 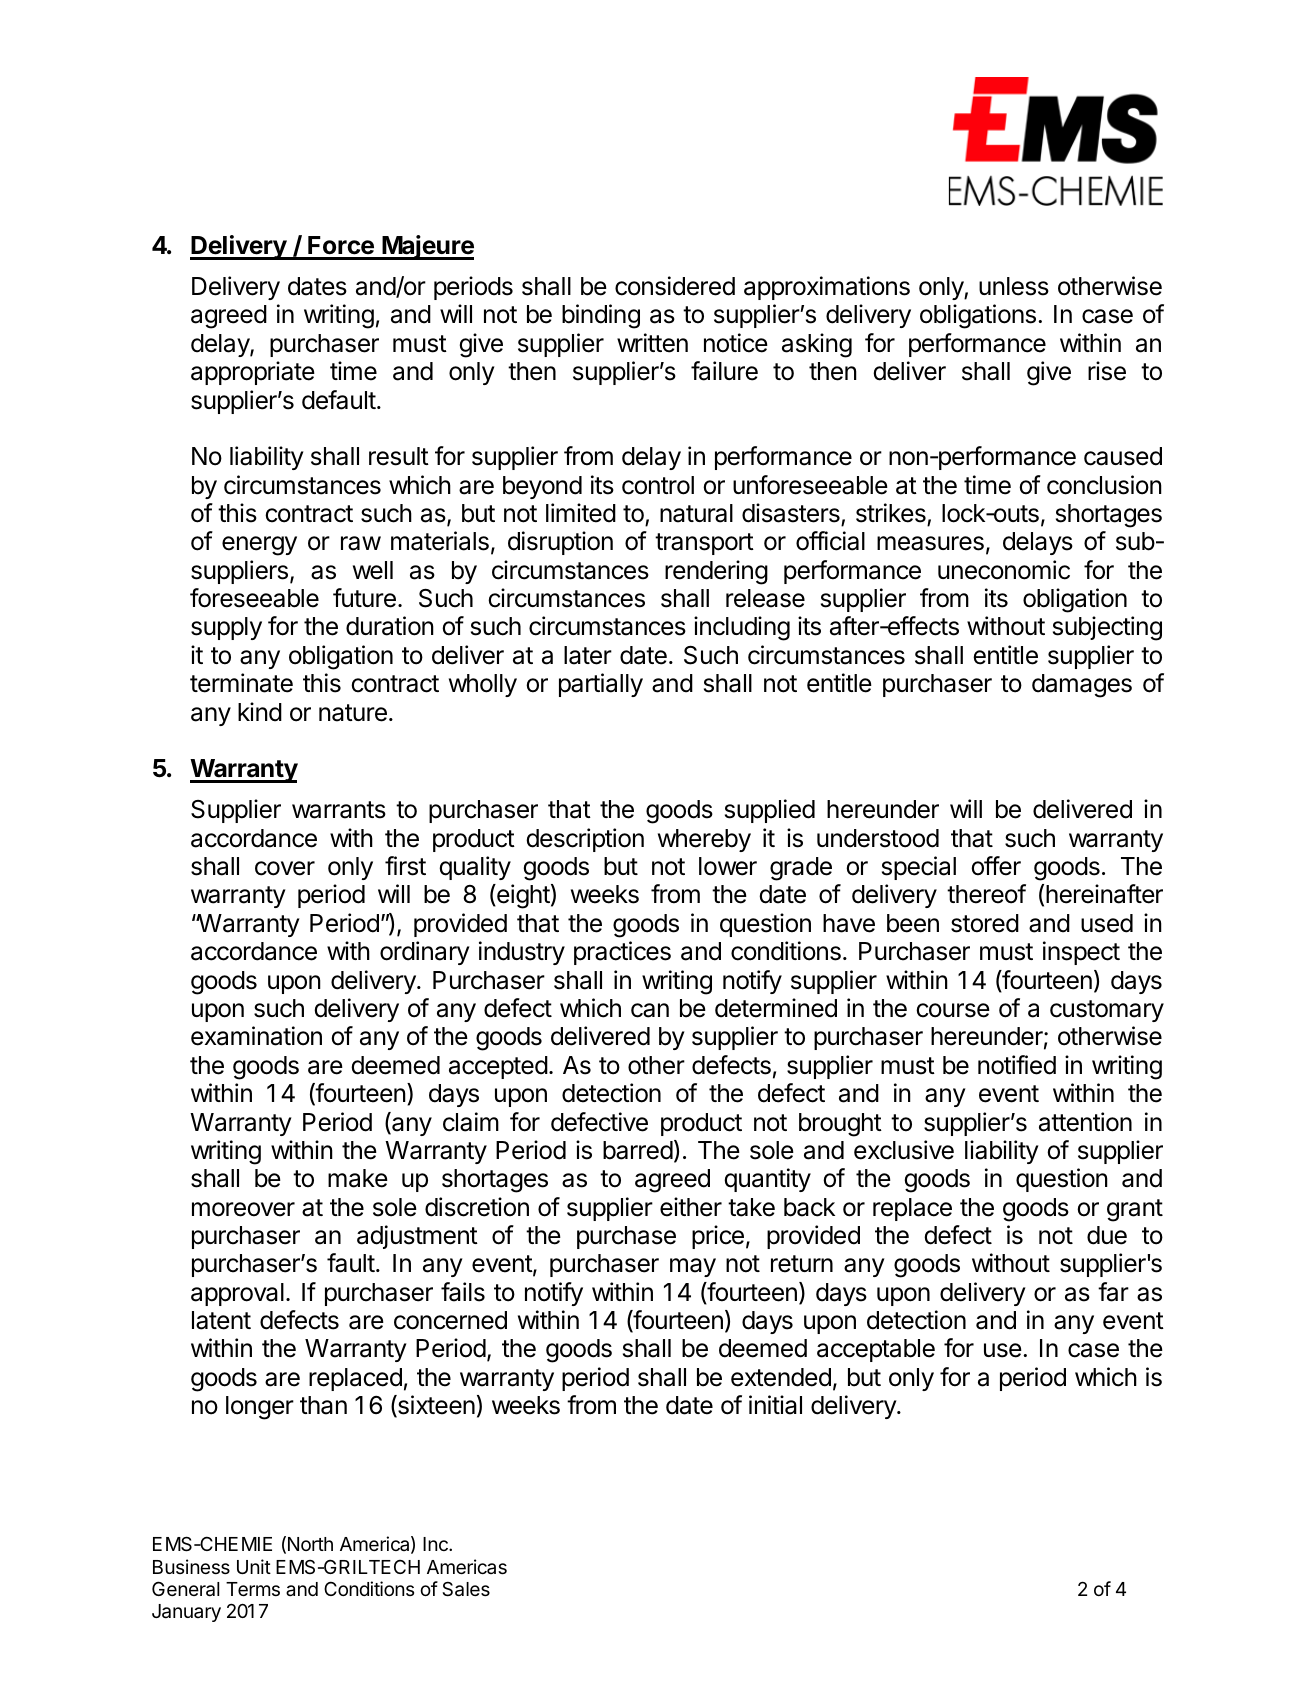 I want to click on considered, so click(x=675, y=286).
